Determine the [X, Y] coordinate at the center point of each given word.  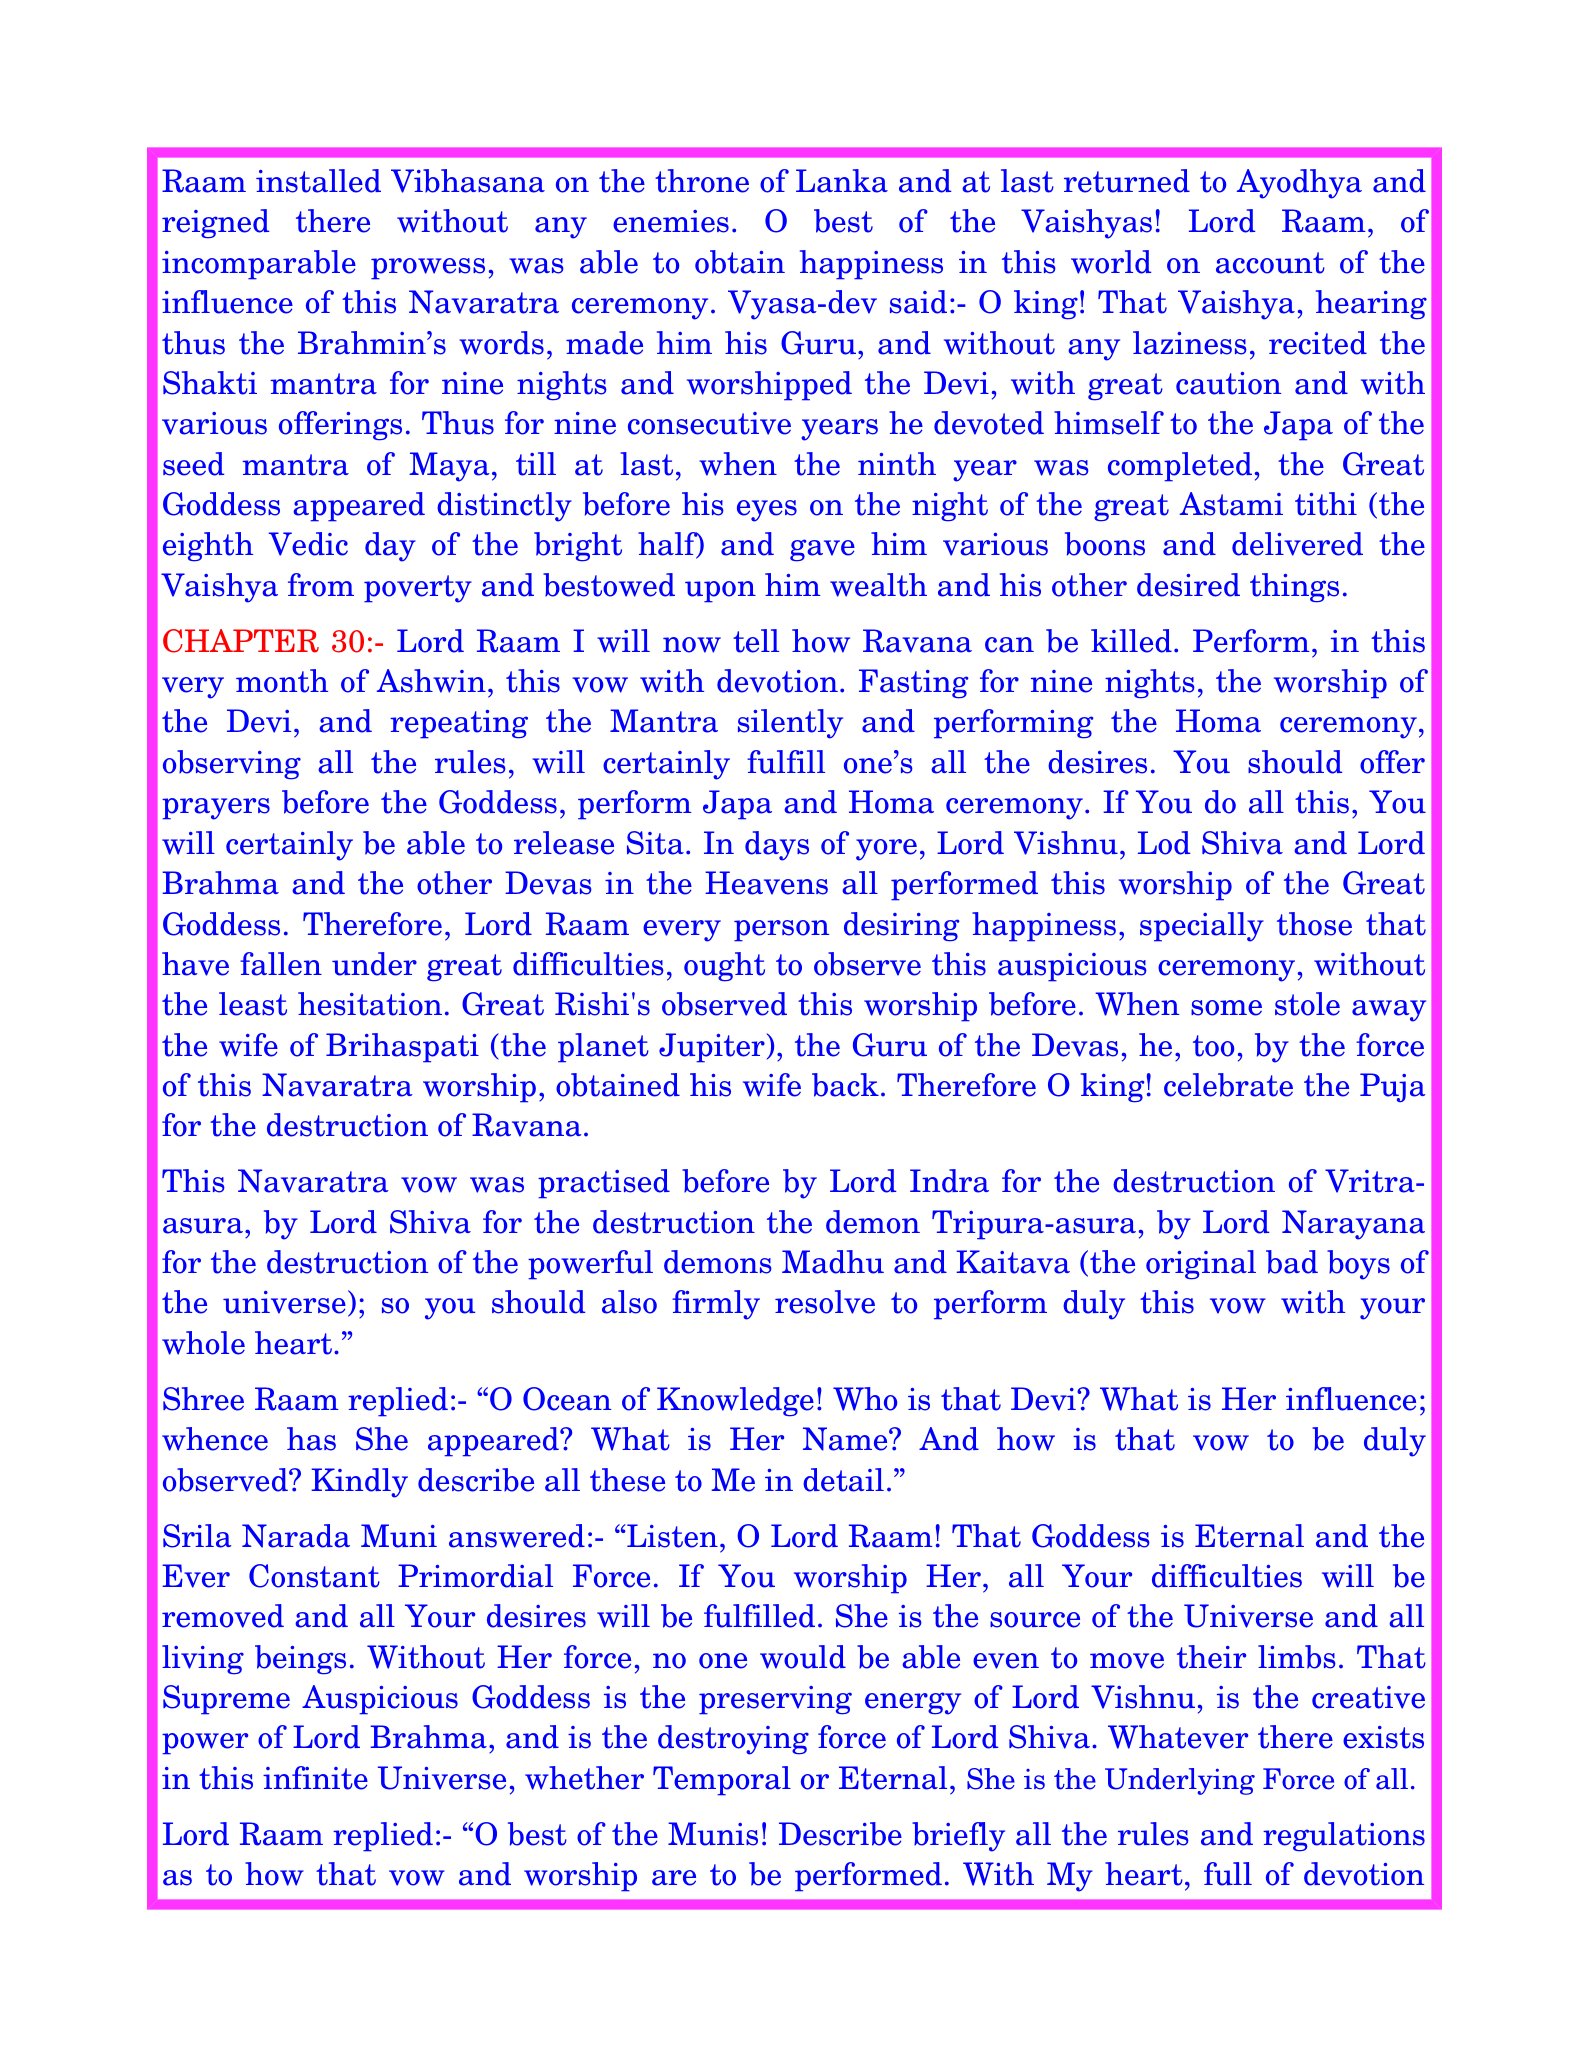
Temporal [722, 1781]
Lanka [842, 181]
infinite [315, 1778]
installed [318, 181]
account [1270, 263]
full [1228, 1874]
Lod [1164, 843]
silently [790, 724]
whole [203, 1343]
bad [1292, 1262]
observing [232, 765]
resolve [825, 1302]
